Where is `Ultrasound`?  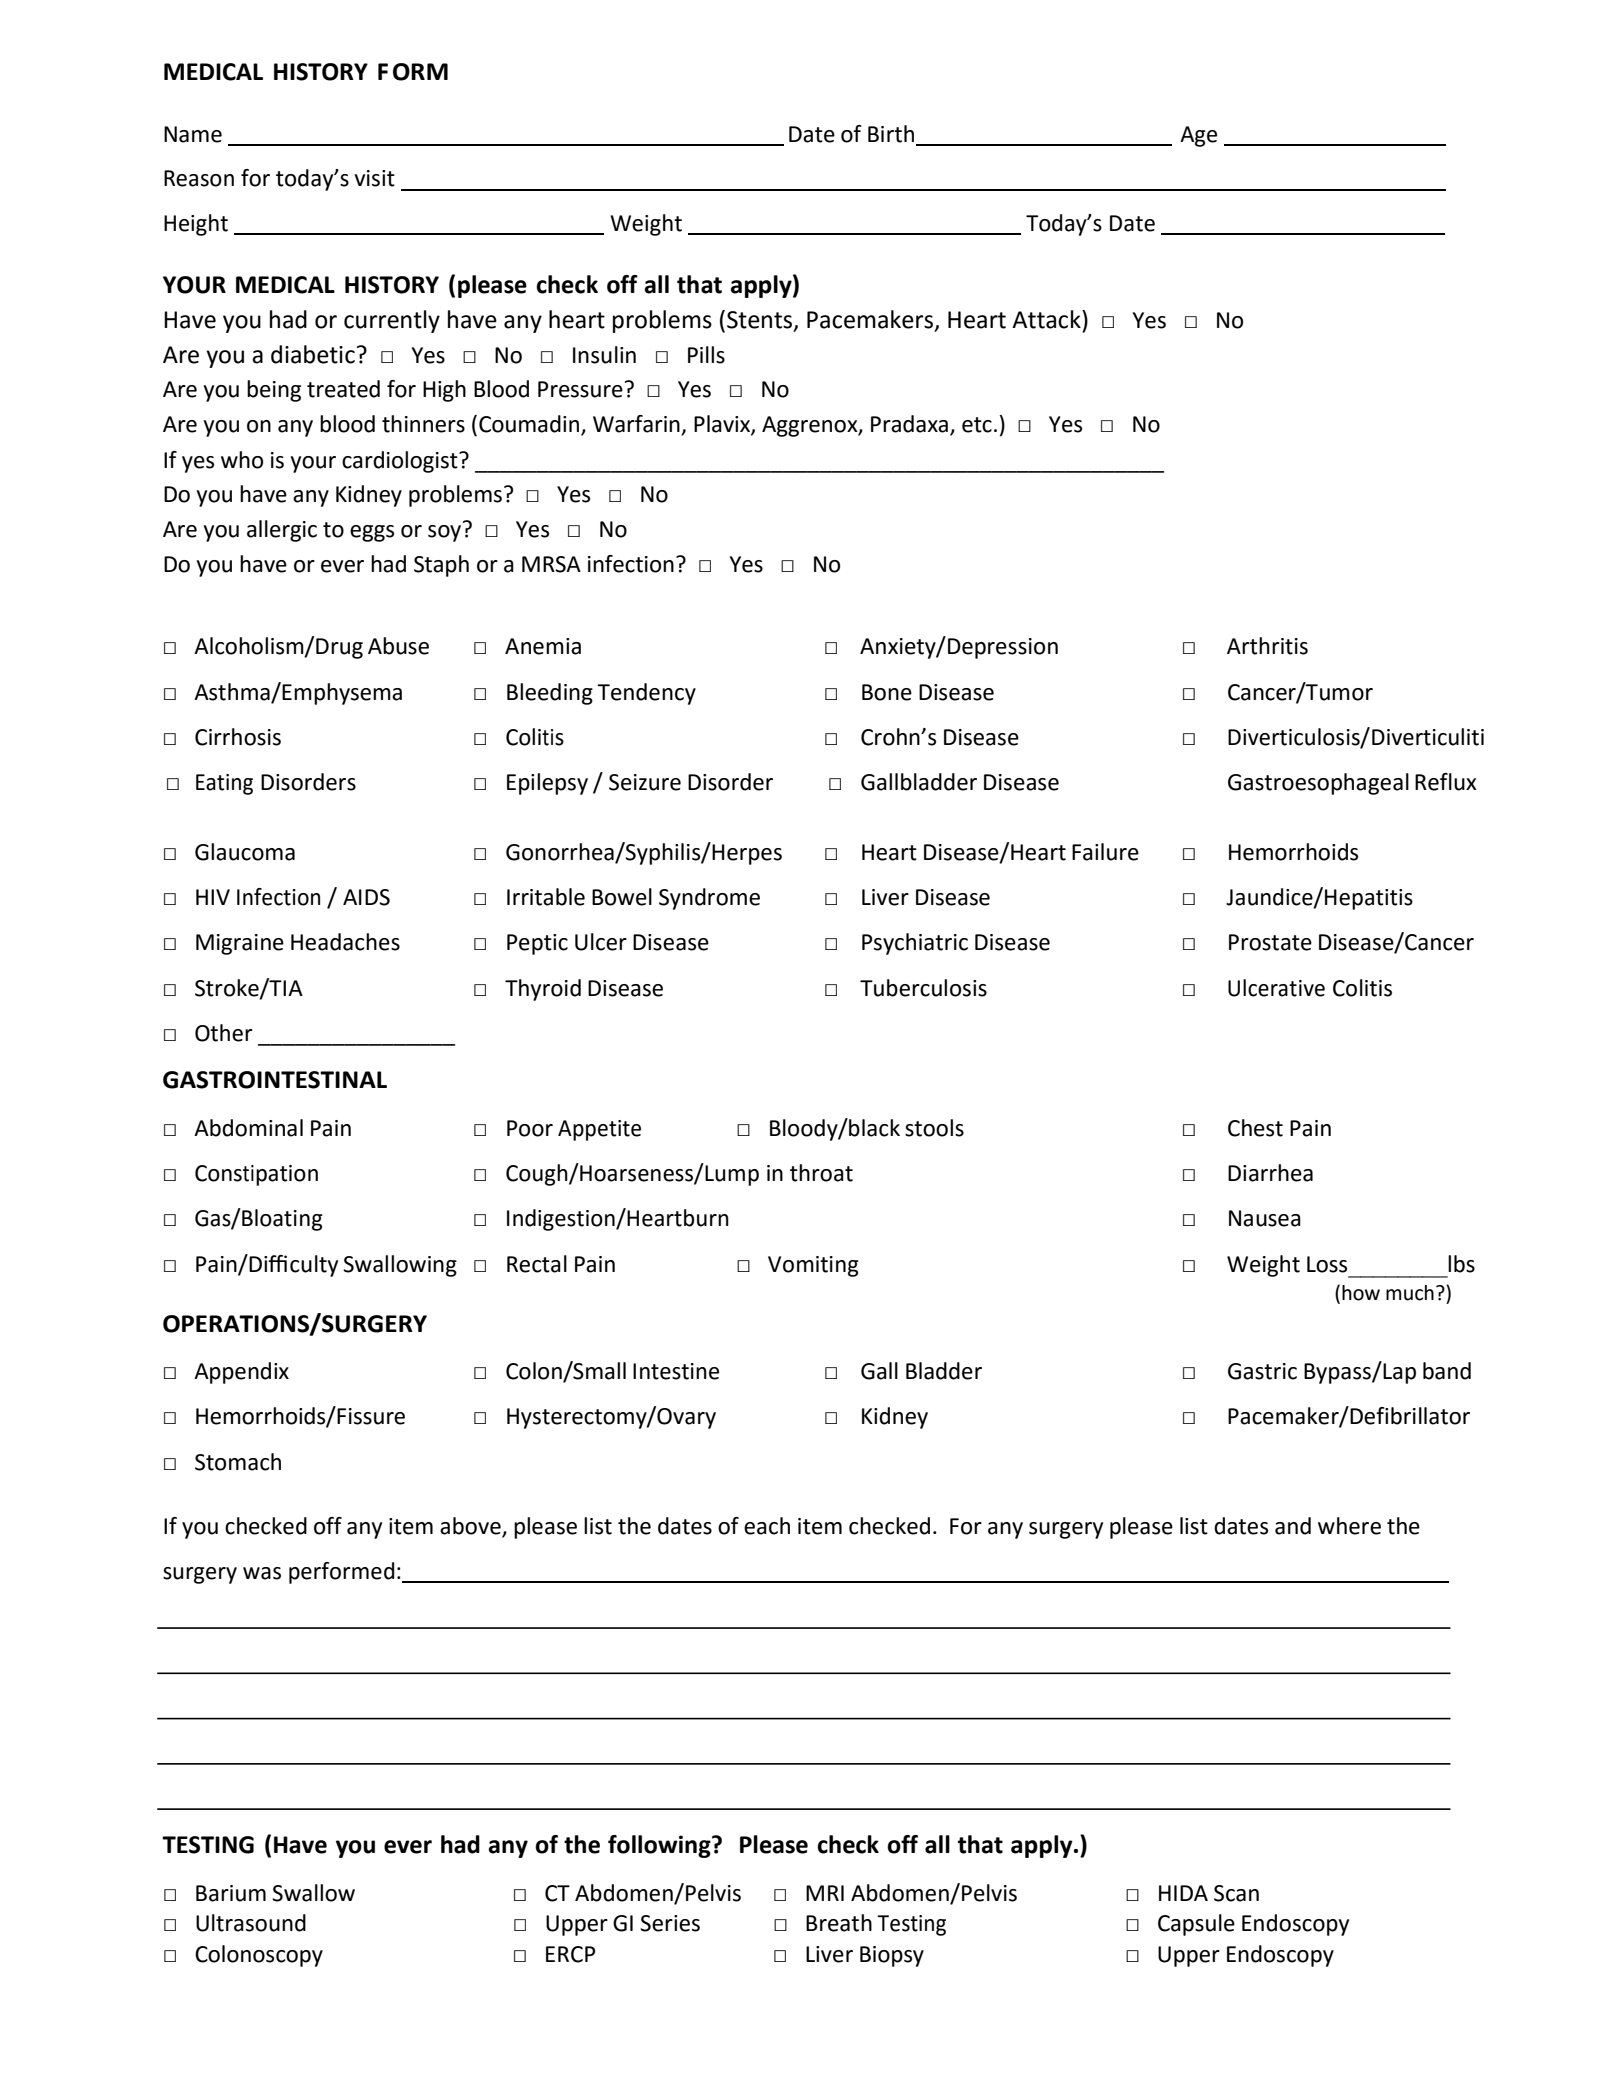
Ultrasound is located at coordinates (251, 1923).
